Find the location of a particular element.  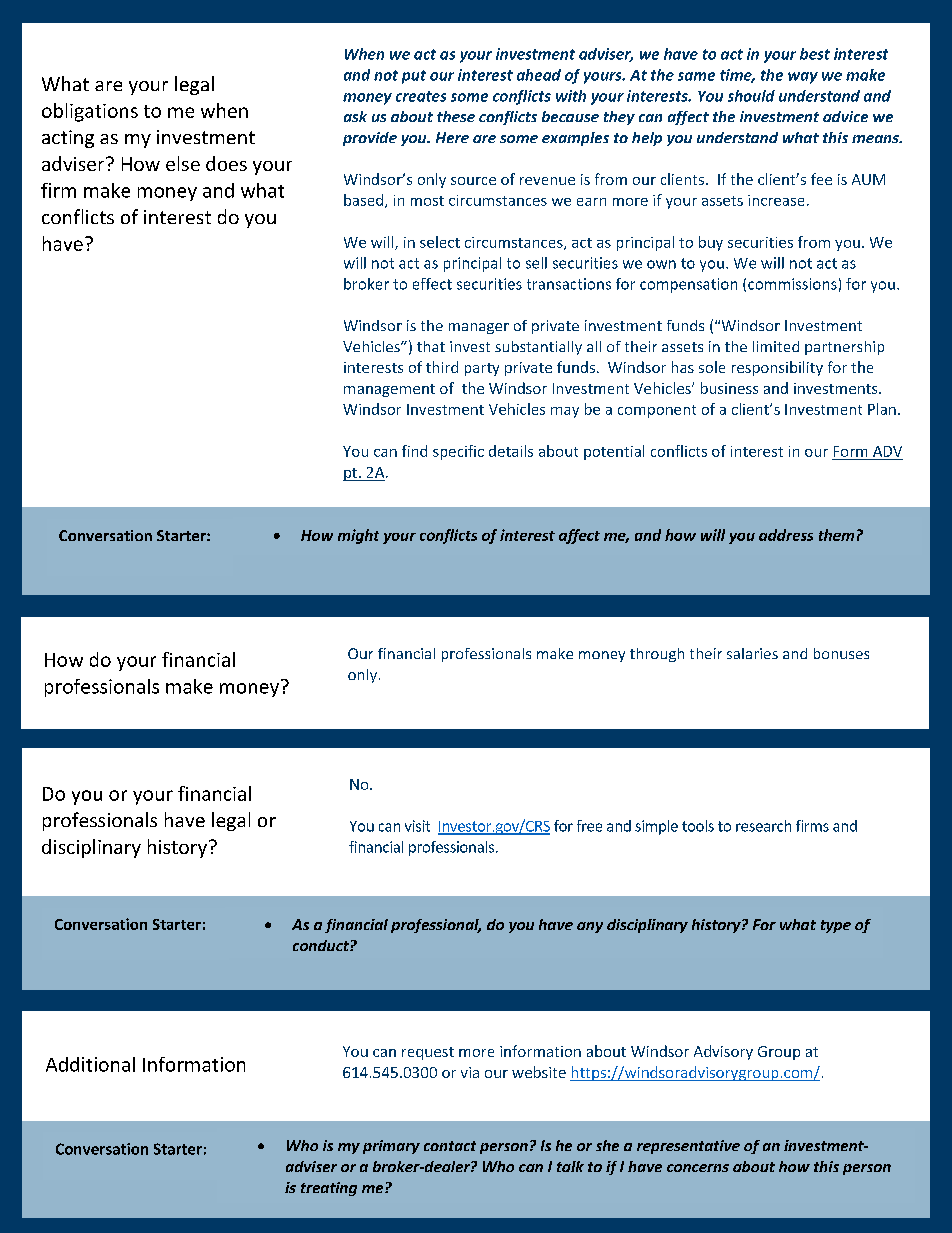

way is located at coordinates (803, 78).
